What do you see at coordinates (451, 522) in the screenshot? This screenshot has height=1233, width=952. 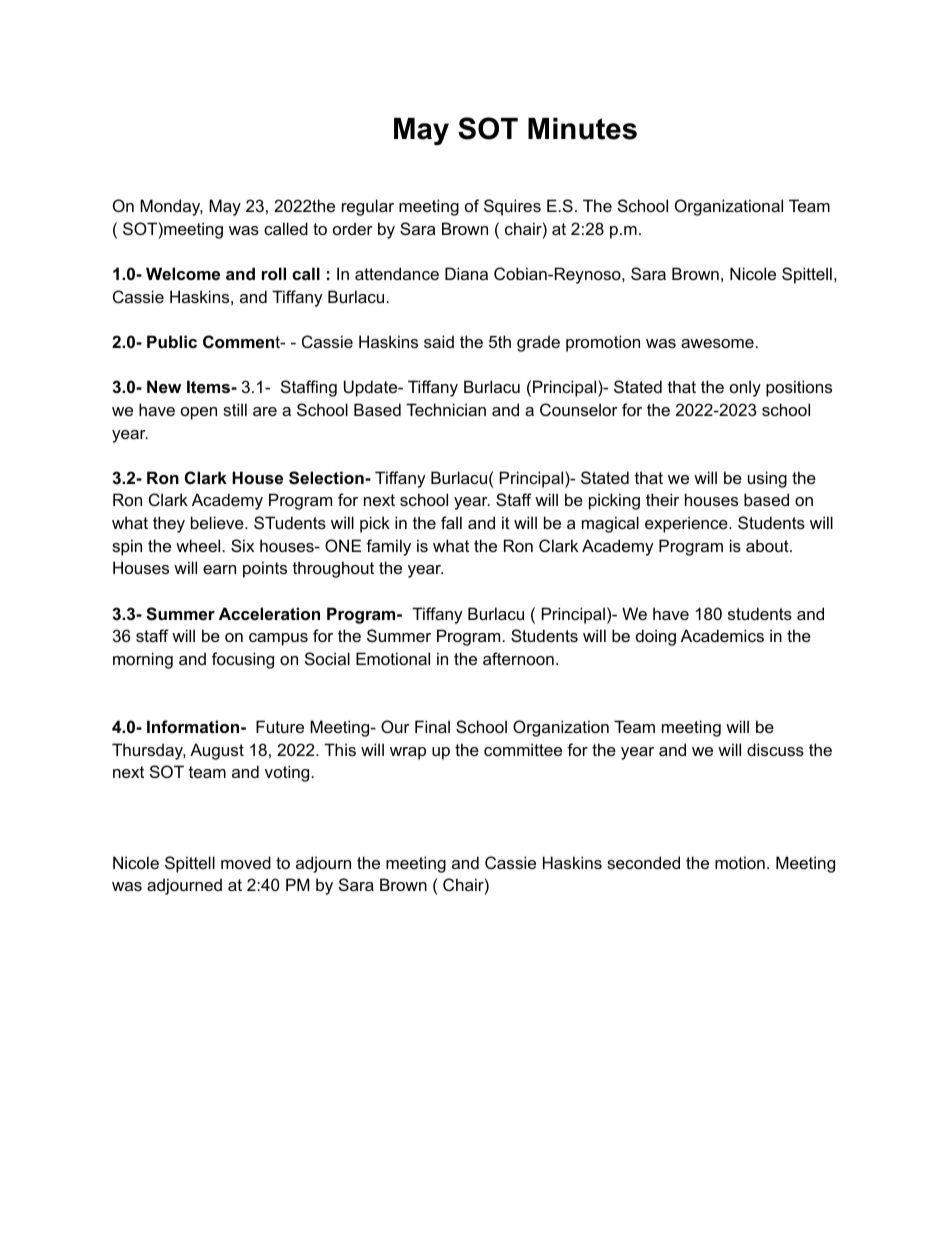 I see `fall` at bounding box center [451, 522].
